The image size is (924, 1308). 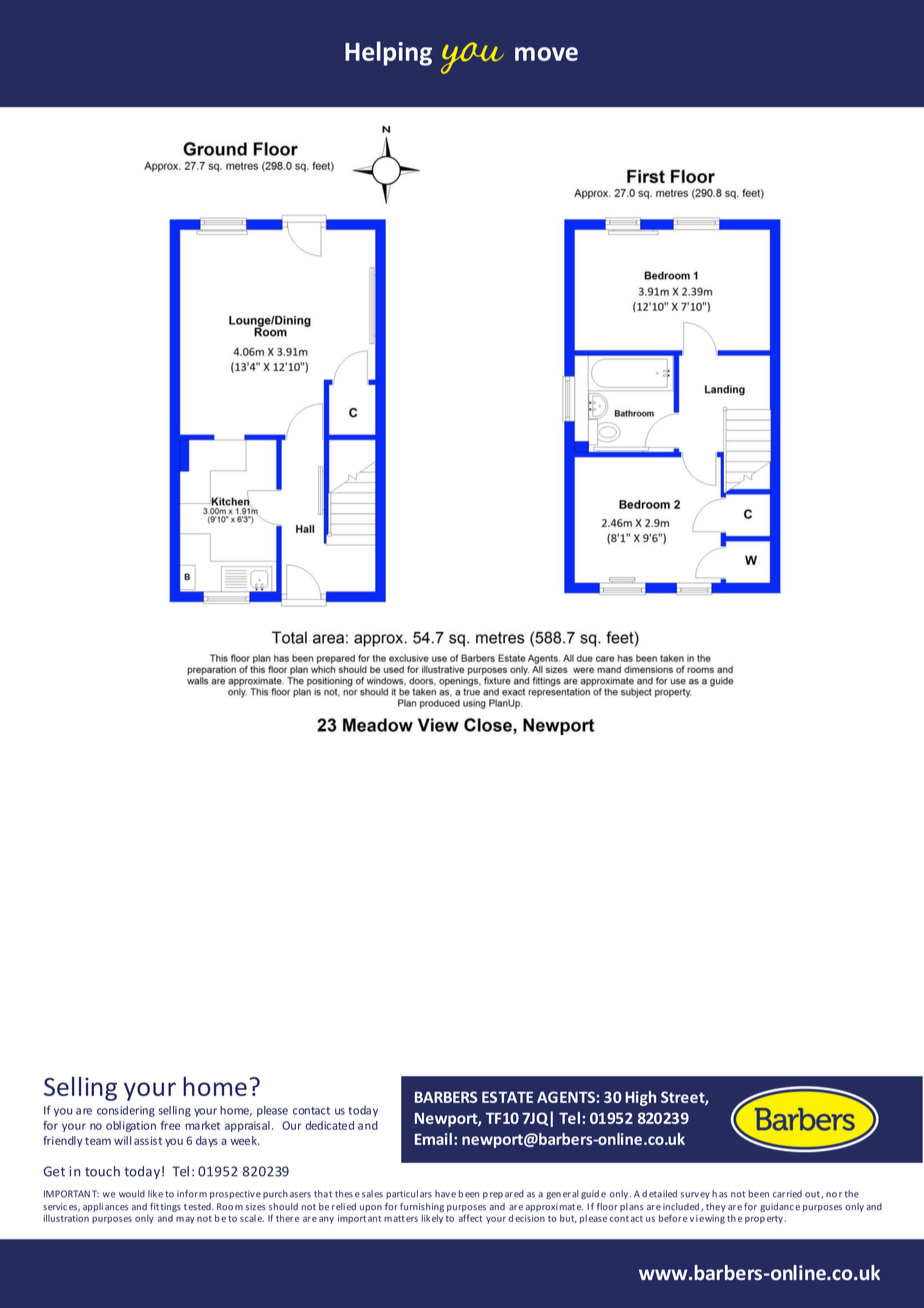 What do you see at coordinates (507, 1097) in the screenshot?
I see `ESTATE` at bounding box center [507, 1097].
